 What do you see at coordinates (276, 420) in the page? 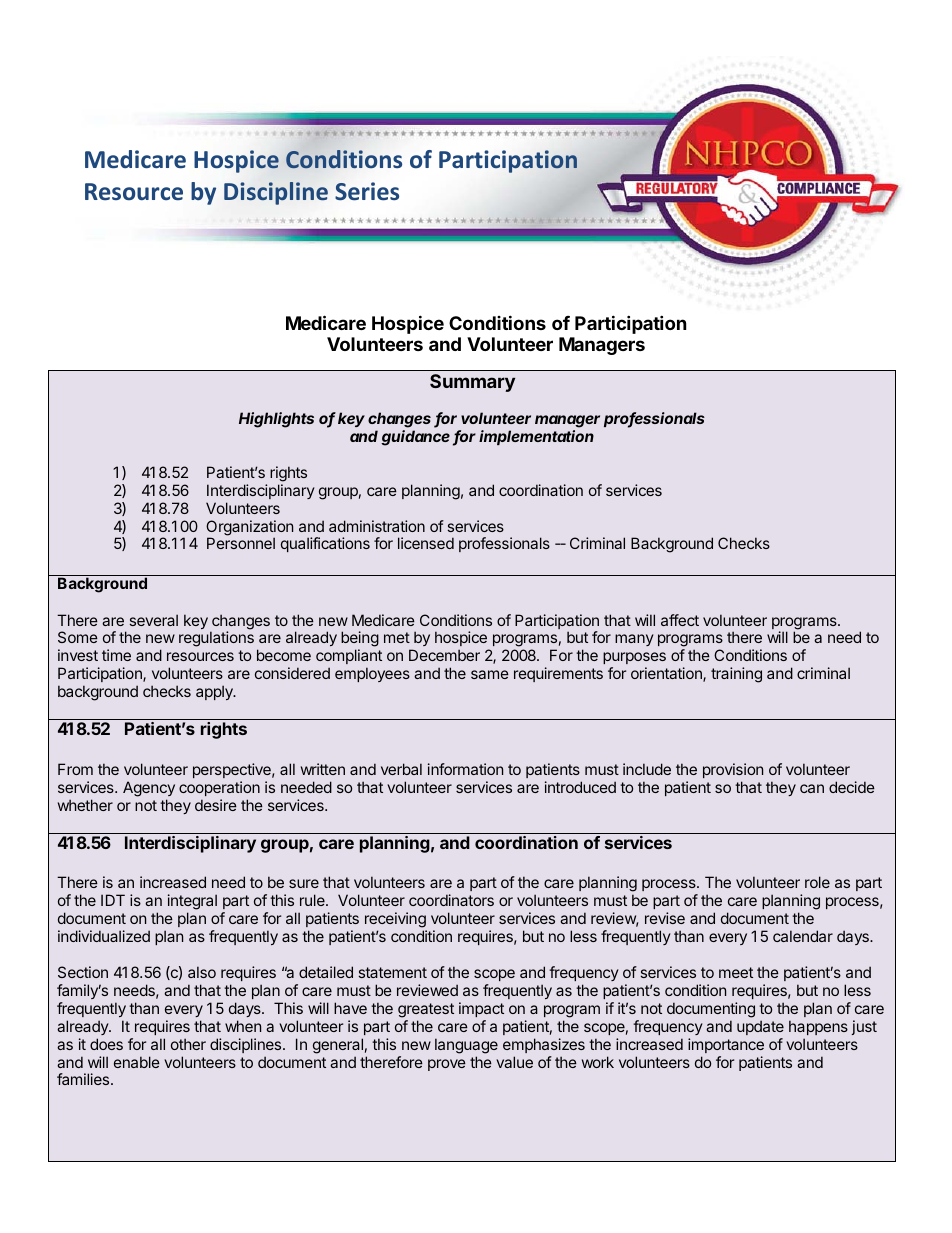
I see `Highlights` at bounding box center [276, 420].
